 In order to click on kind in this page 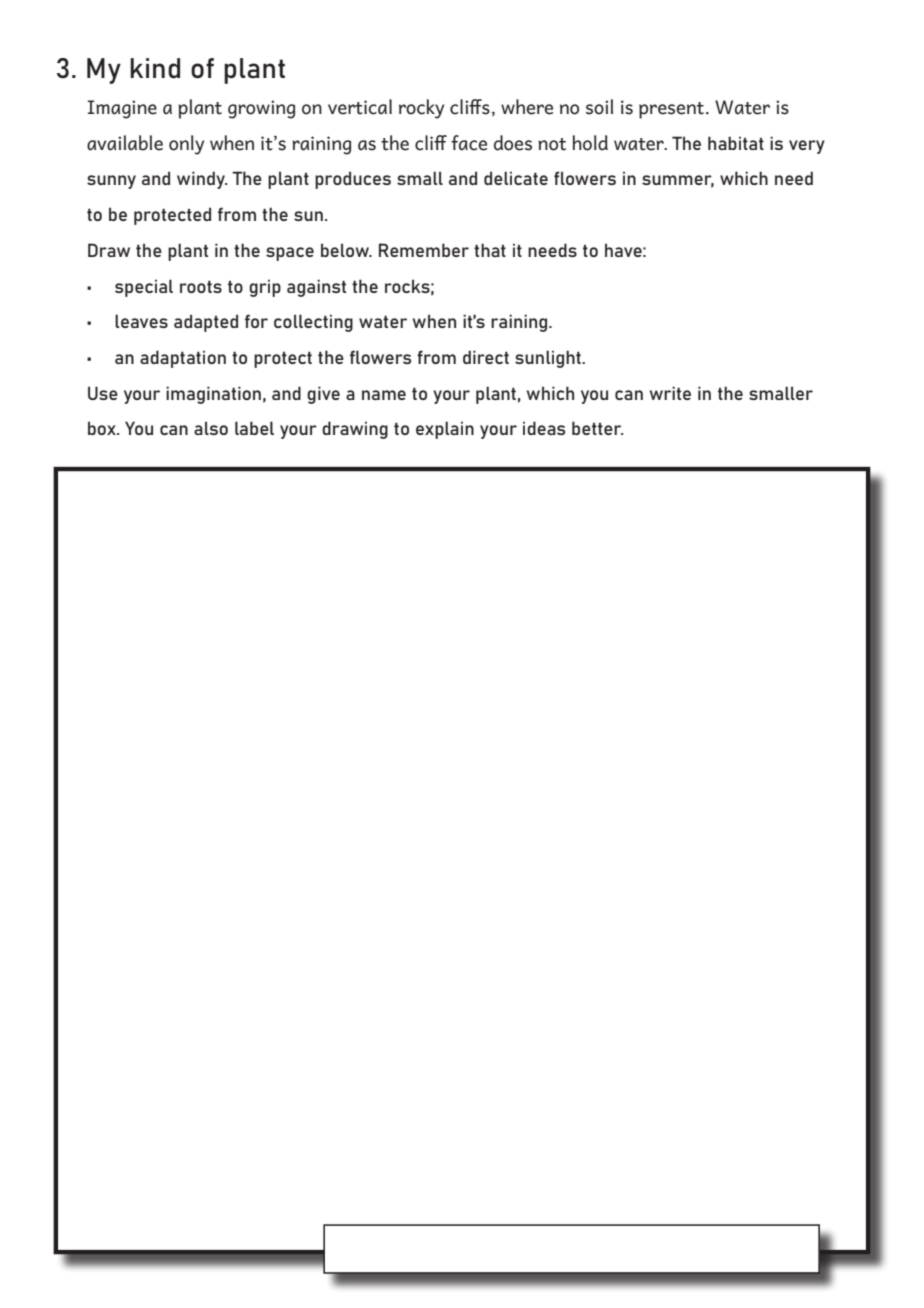, I will do `click(155, 68)`.
